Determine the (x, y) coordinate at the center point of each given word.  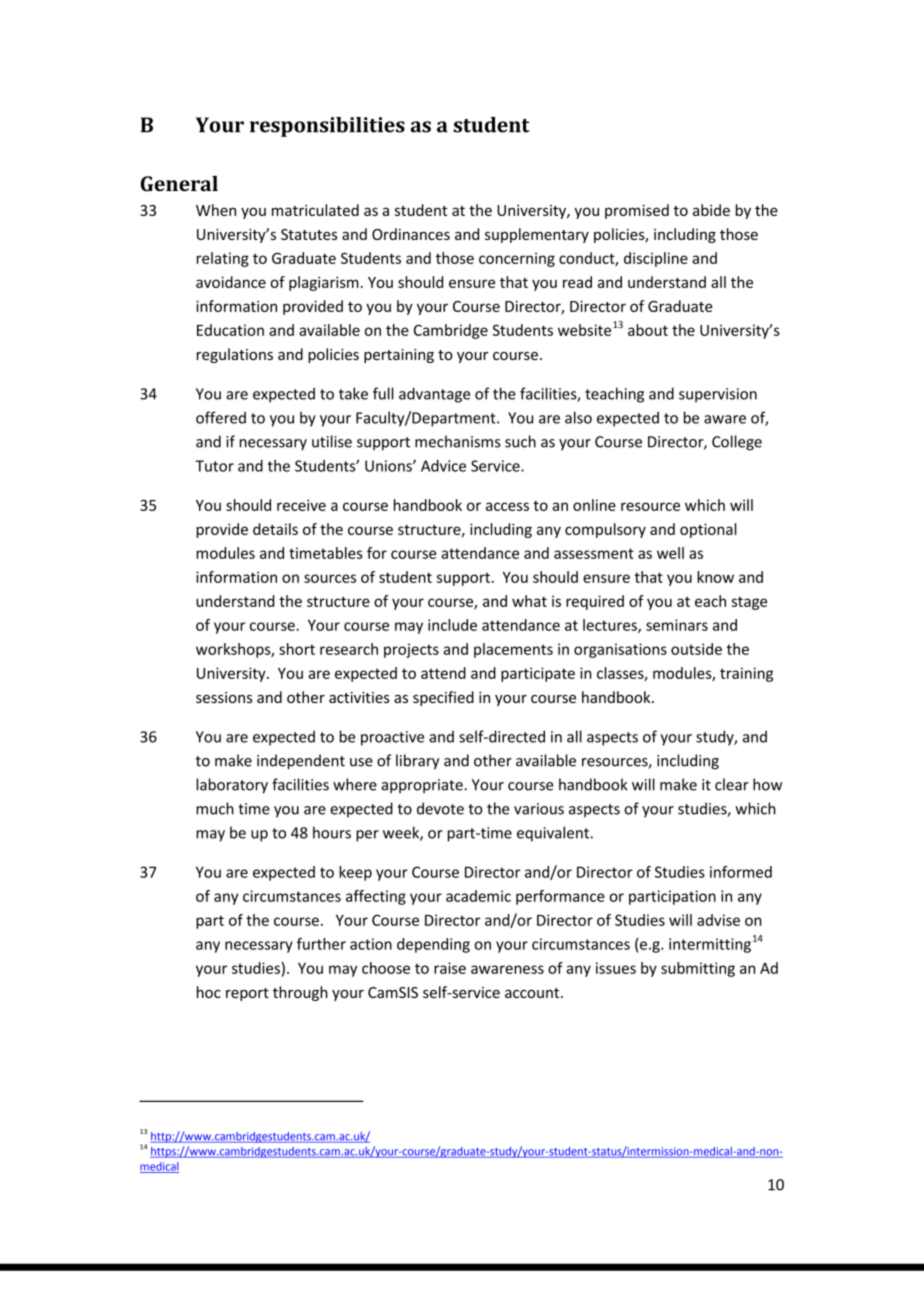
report (247, 994)
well (670, 553)
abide (711, 210)
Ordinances (411, 234)
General (179, 184)
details (275, 529)
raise (450, 968)
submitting (698, 969)
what (529, 601)
